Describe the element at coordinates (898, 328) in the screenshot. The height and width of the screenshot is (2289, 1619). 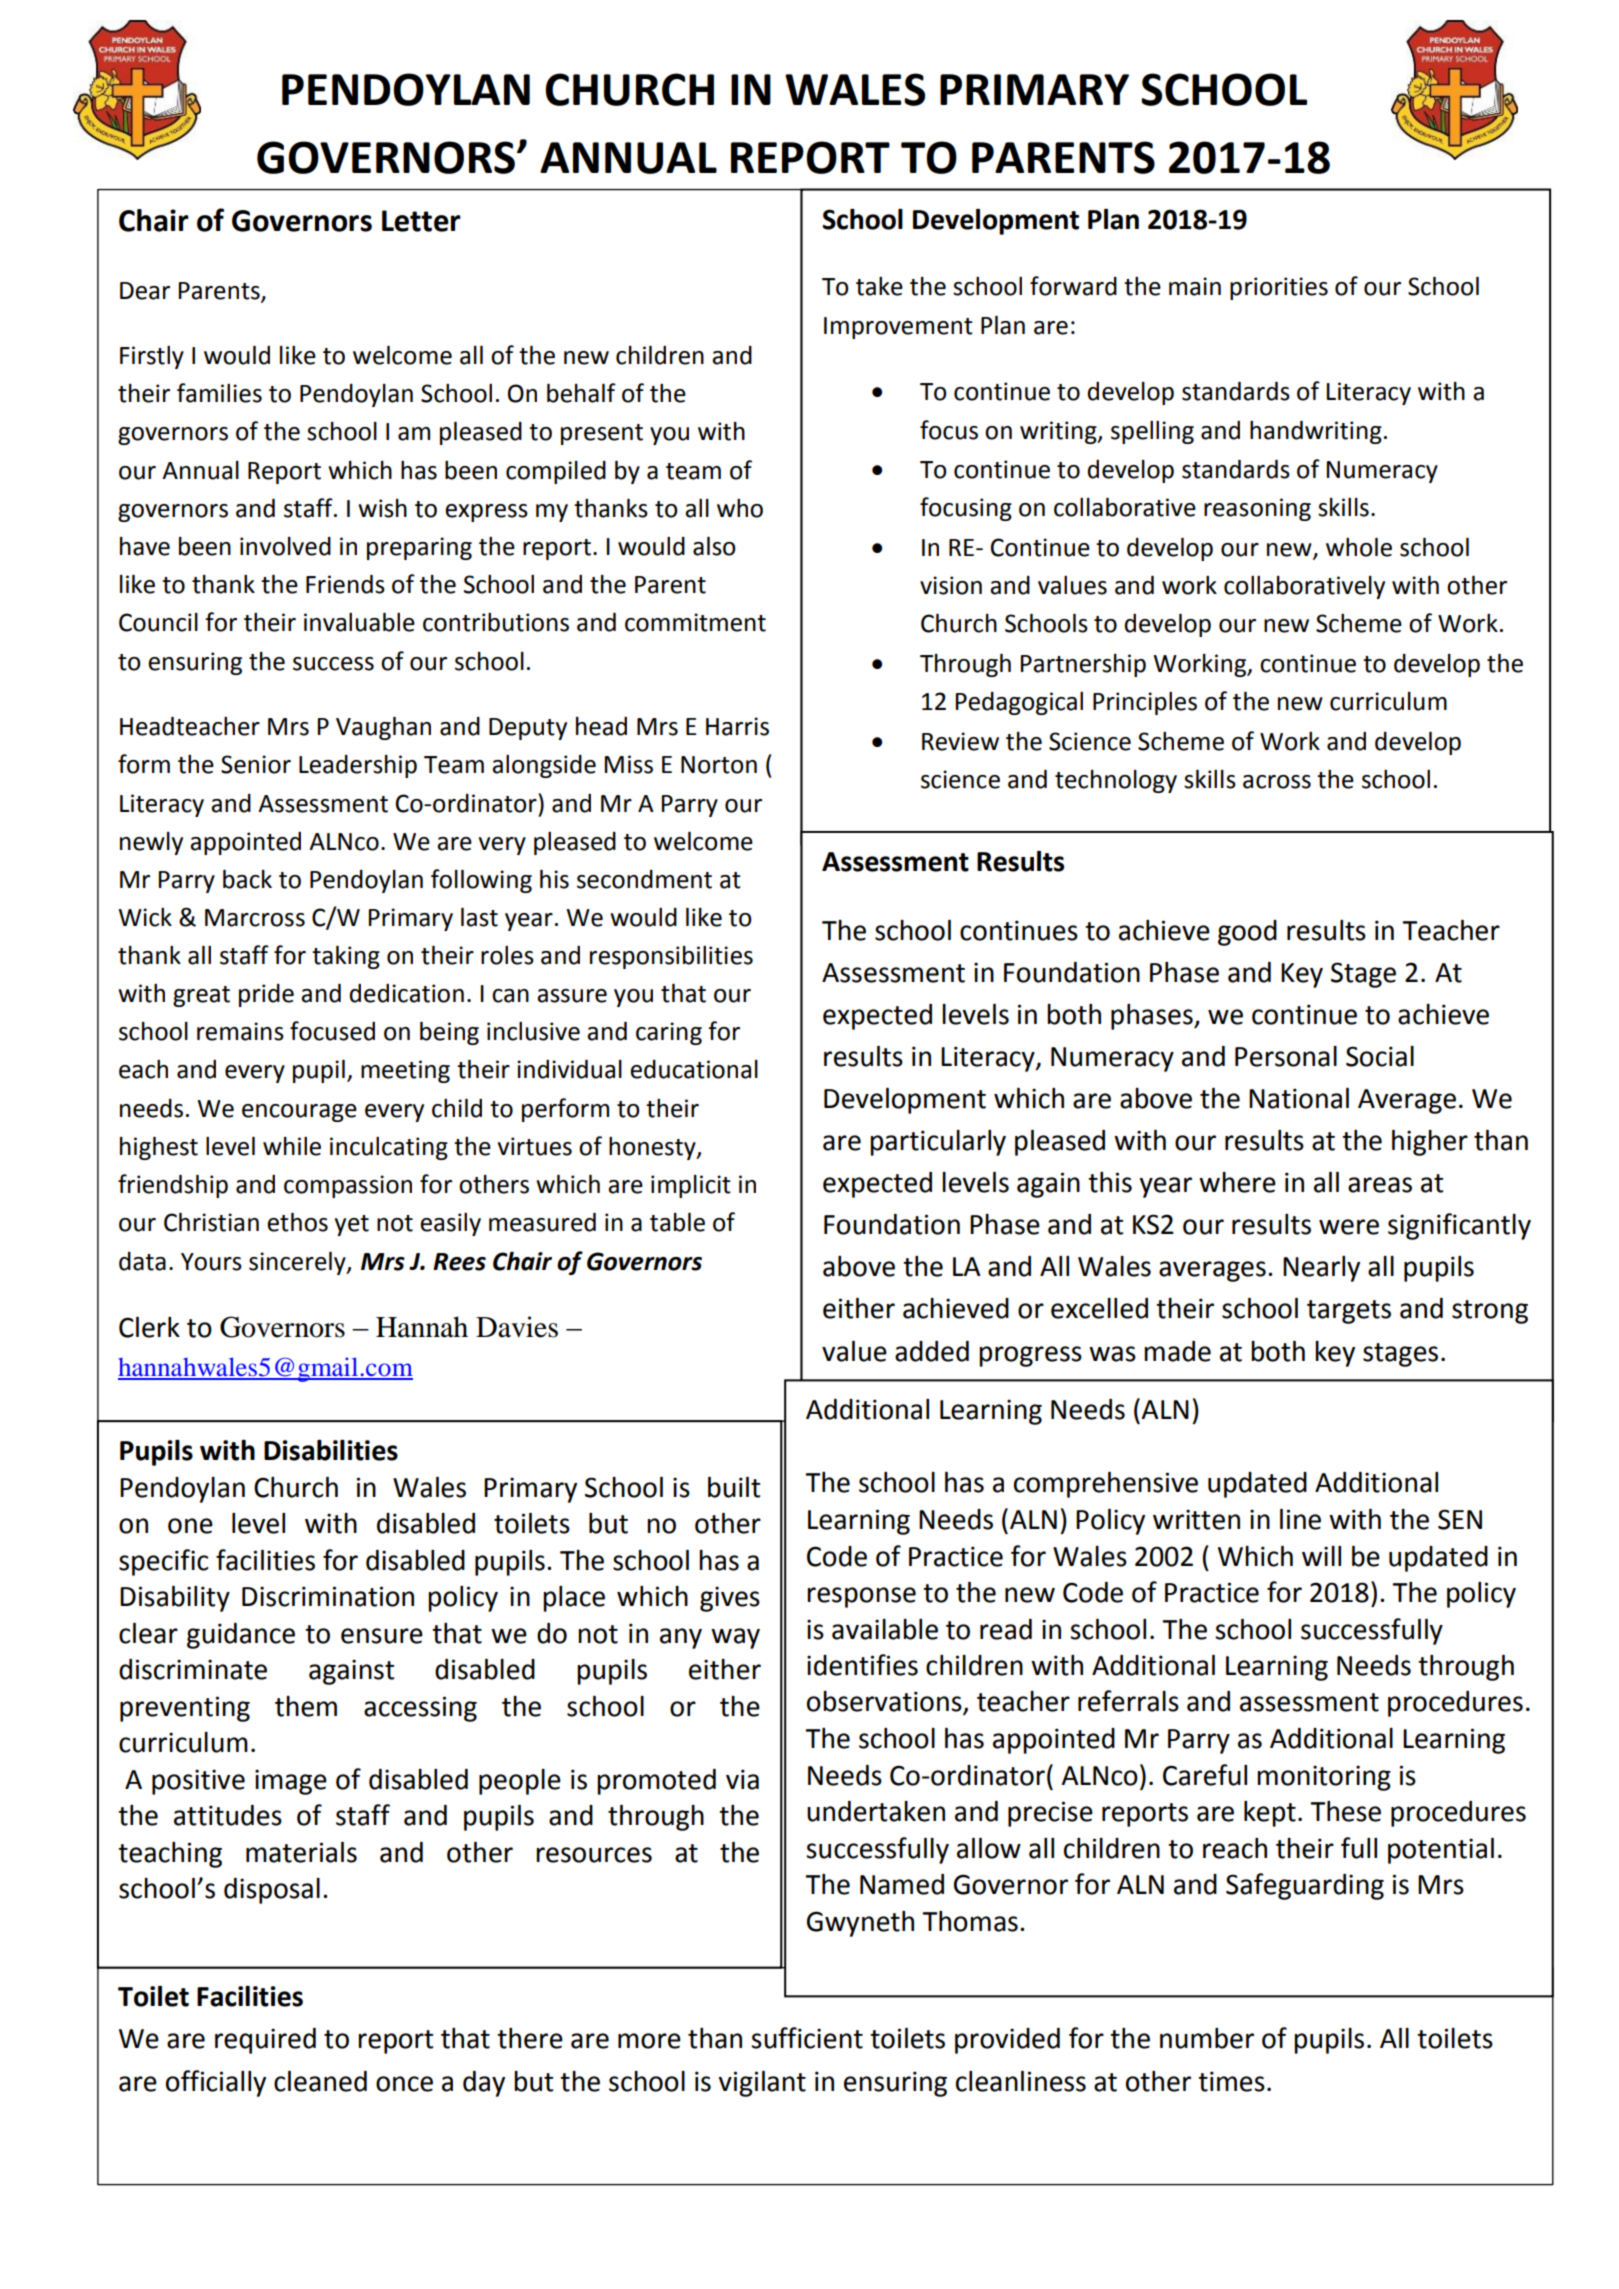
I see `Improvement` at that location.
